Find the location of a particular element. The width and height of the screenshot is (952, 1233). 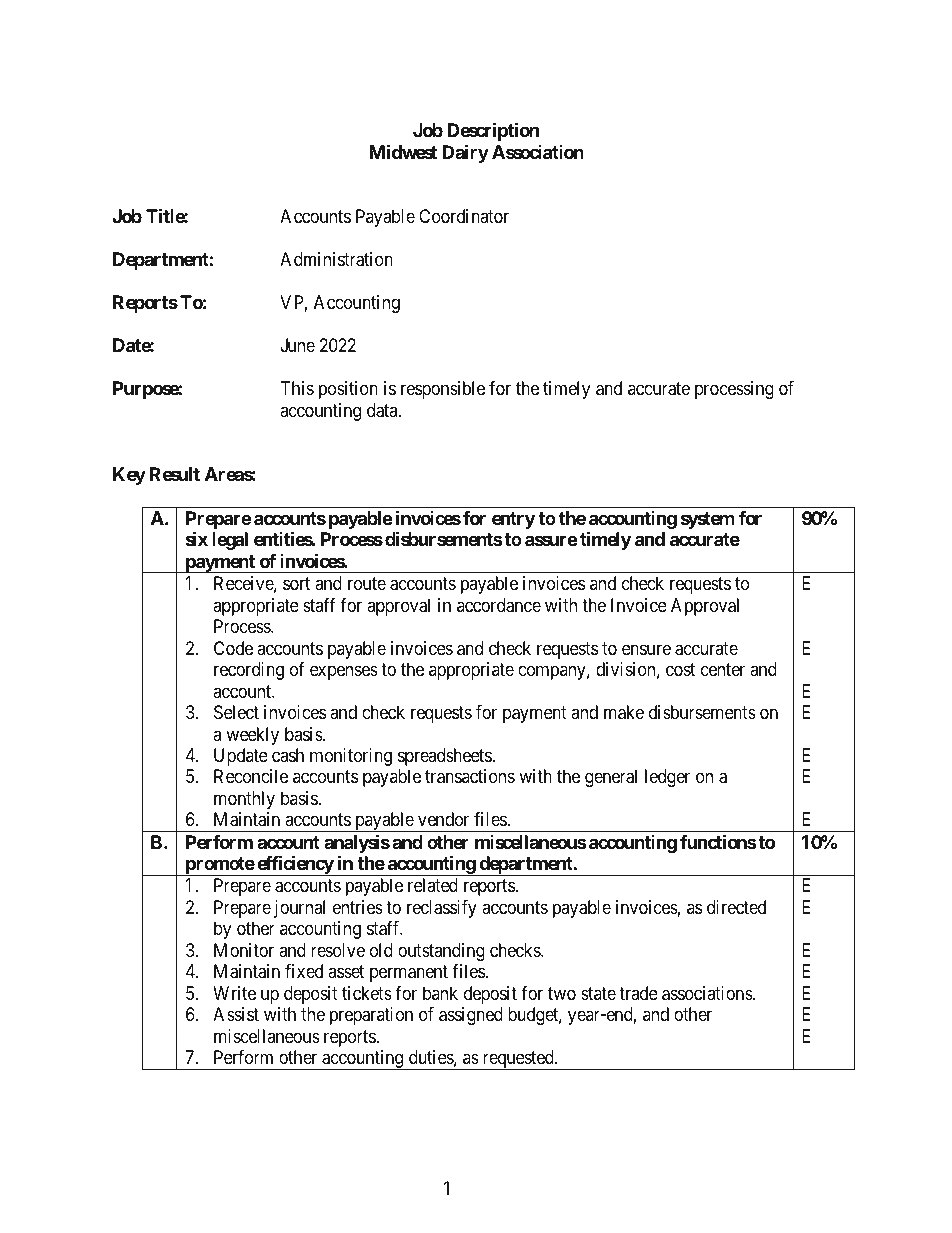

assigned is located at coordinates (471, 1016).
